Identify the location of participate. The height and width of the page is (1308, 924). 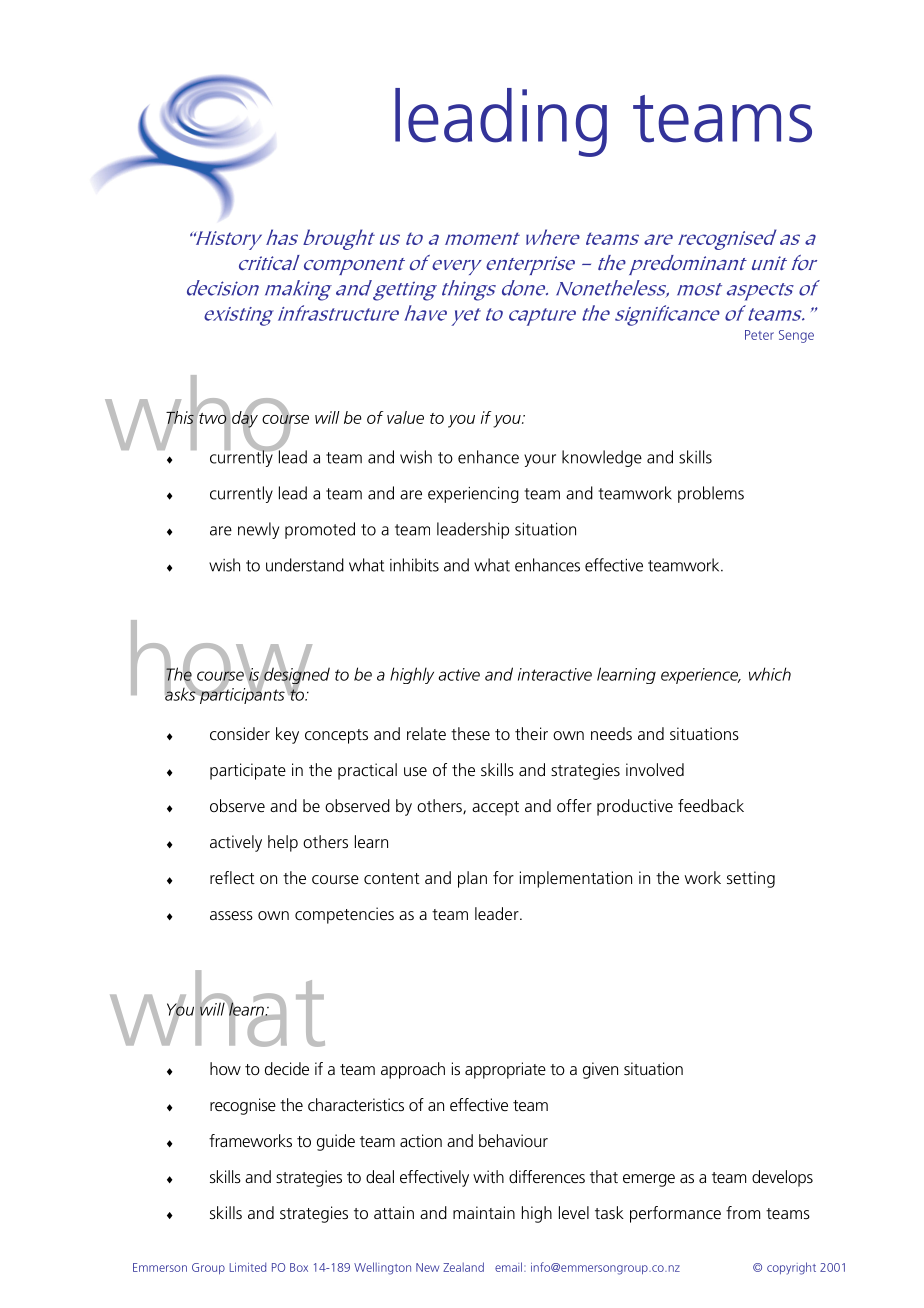
(248, 771).
